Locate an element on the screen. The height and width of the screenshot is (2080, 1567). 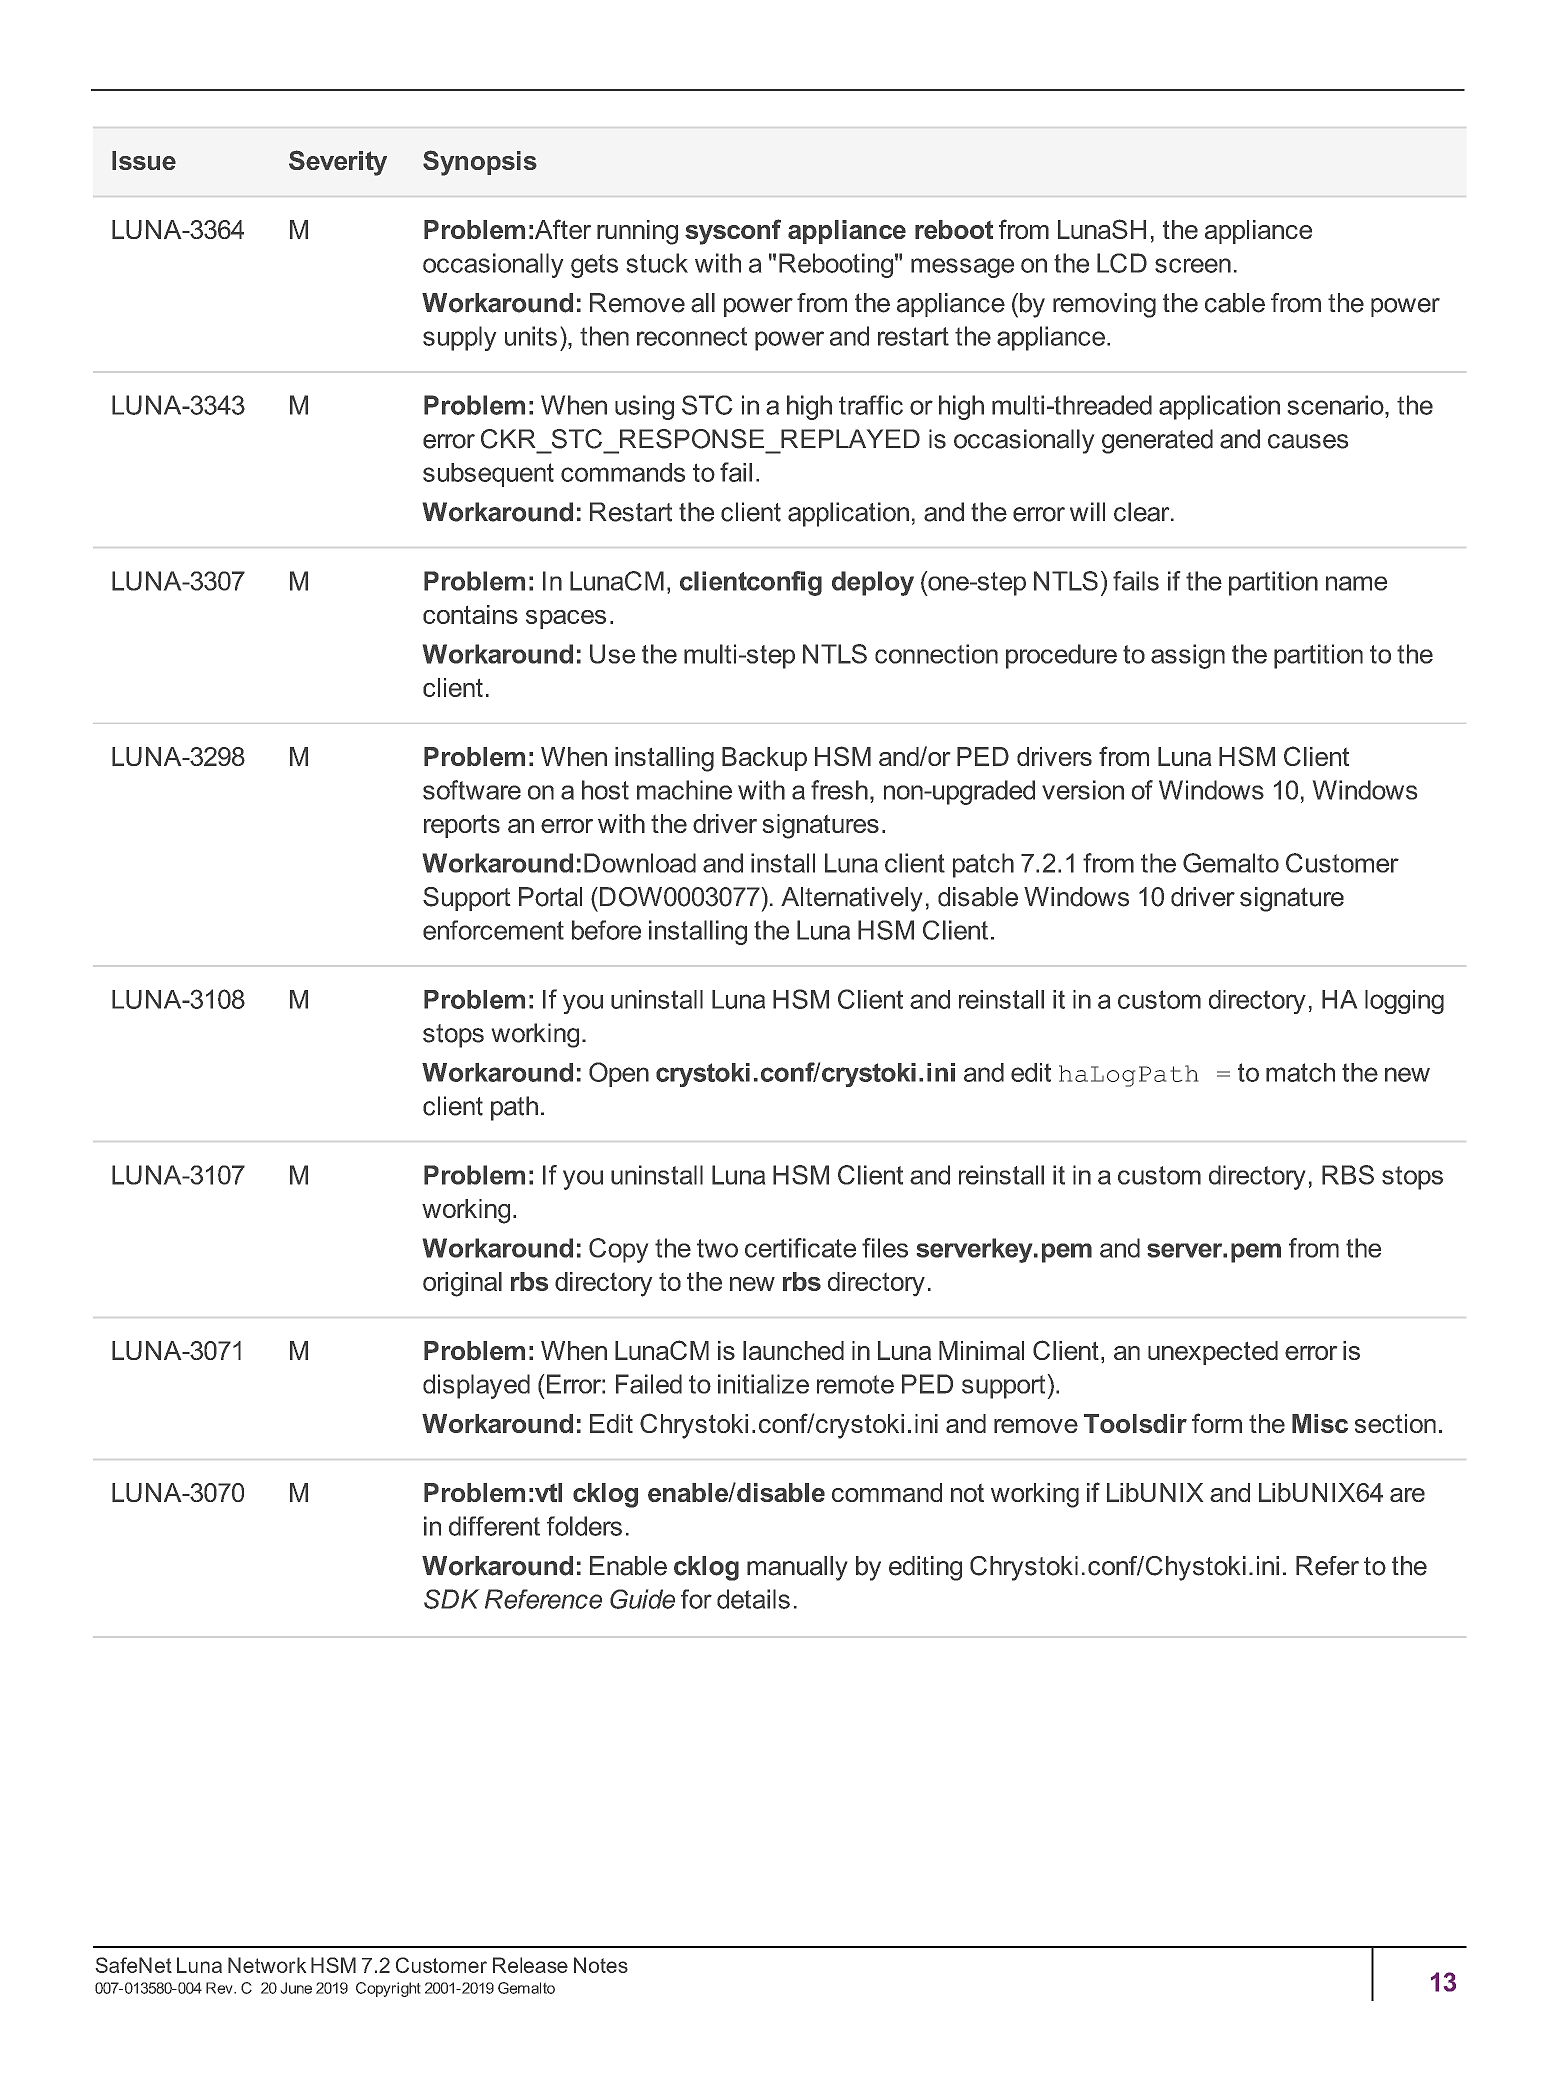
launched is located at coordinates (793, 1350).
